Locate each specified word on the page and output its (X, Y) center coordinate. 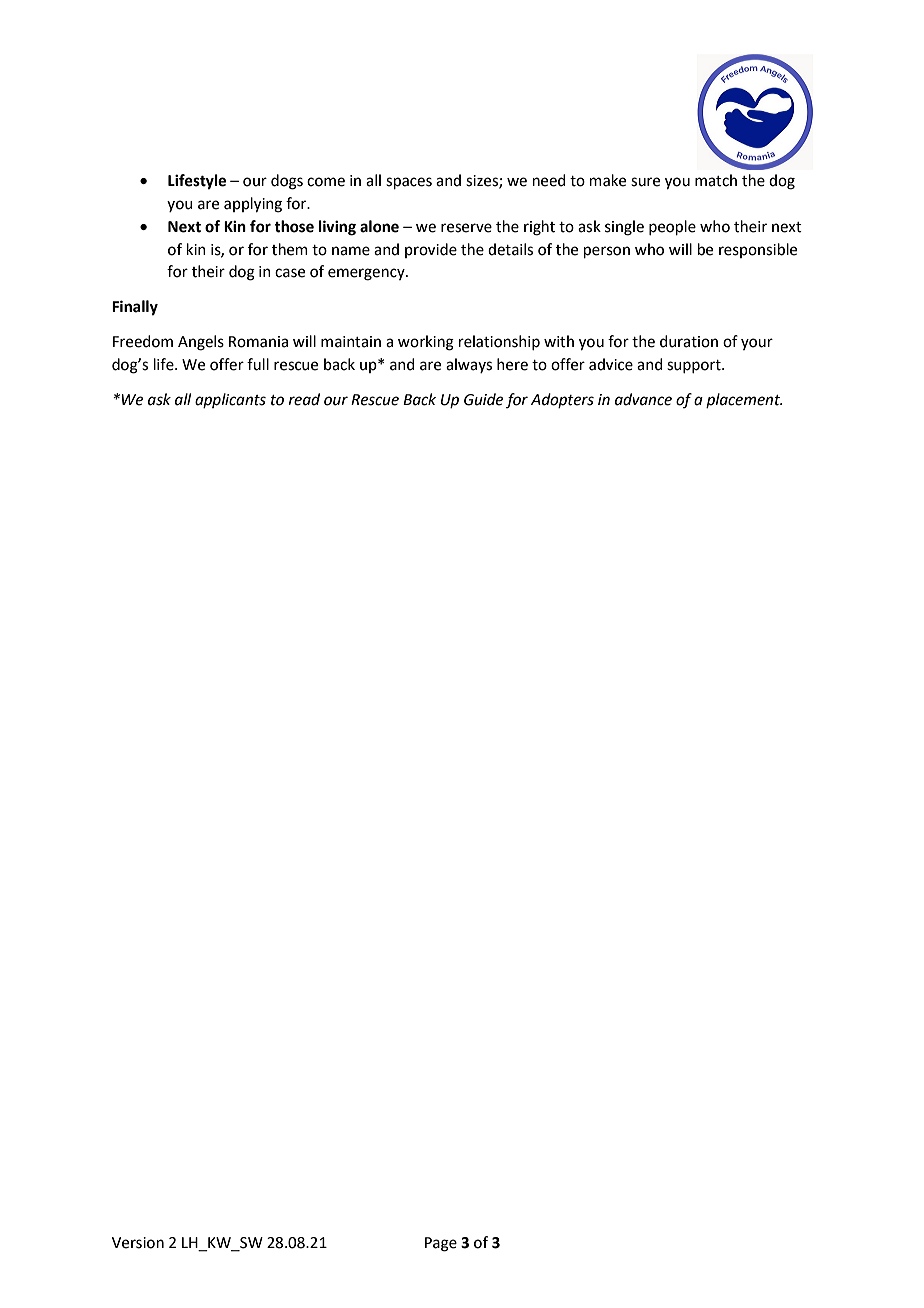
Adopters (562, 400)
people (672, 227)
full (258, 364)
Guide (483, 399)
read (304, 399)
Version (138, 1243)
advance (643, 399)
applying (253, 205)
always (469, 365)
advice (611, 364)
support (695, 366)
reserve (466, 228)
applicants (230, 400)
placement (744, 400)
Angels (201, 343)
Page (441, 1244)
